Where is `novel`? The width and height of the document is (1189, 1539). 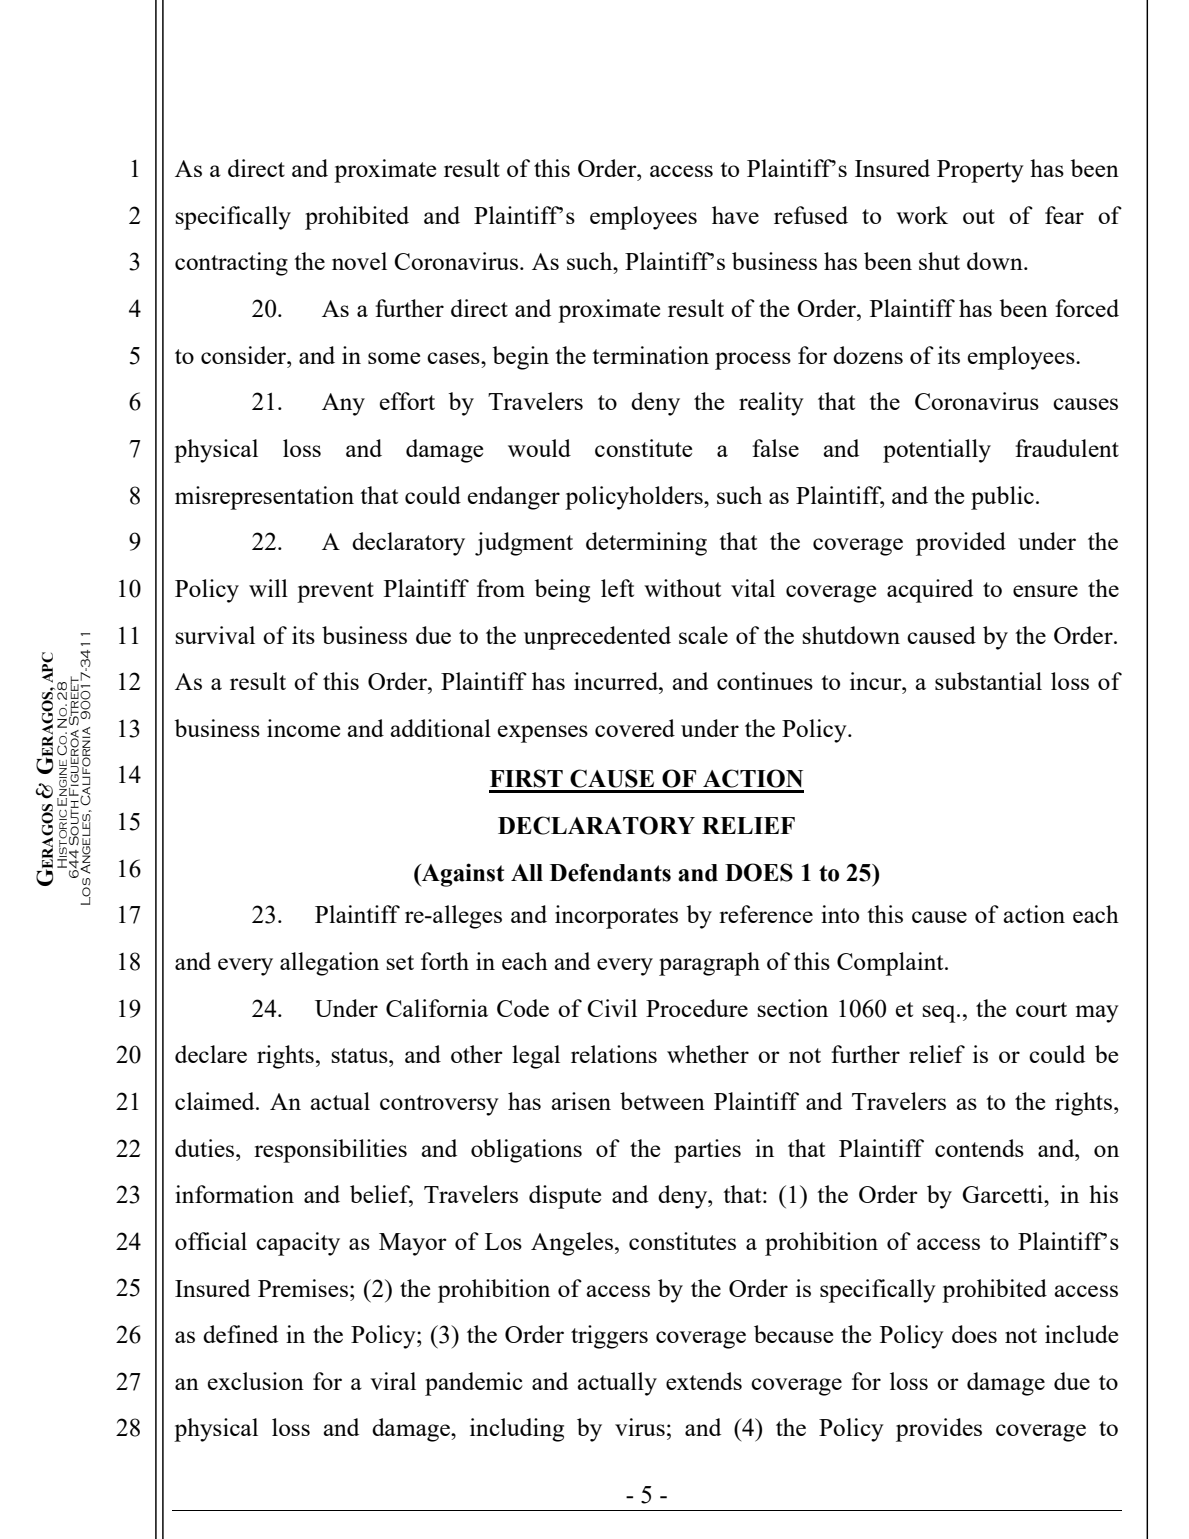 novel is located at coordinates (359, 261).
